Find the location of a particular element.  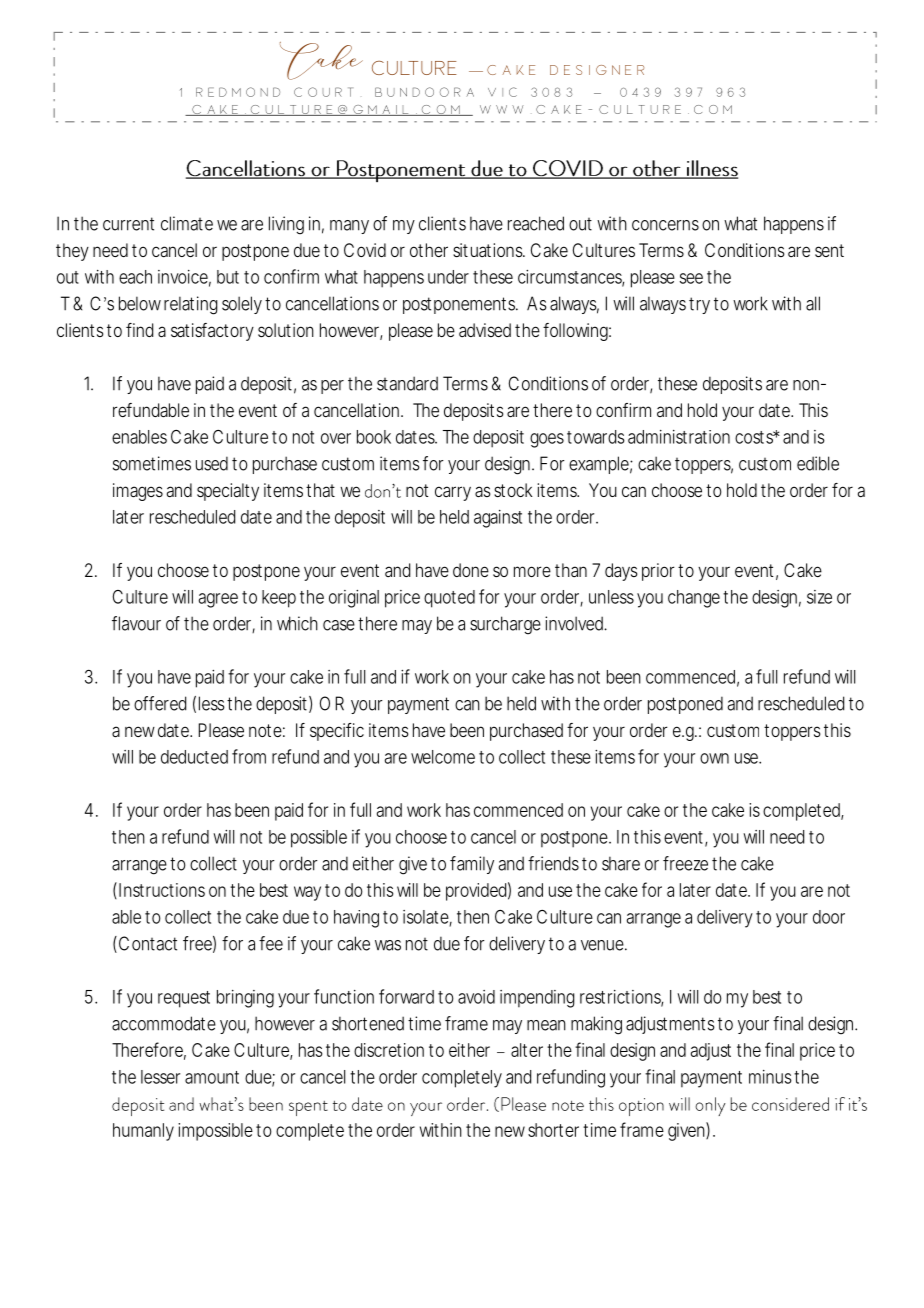

carry is located at coordinates (453, 493).
